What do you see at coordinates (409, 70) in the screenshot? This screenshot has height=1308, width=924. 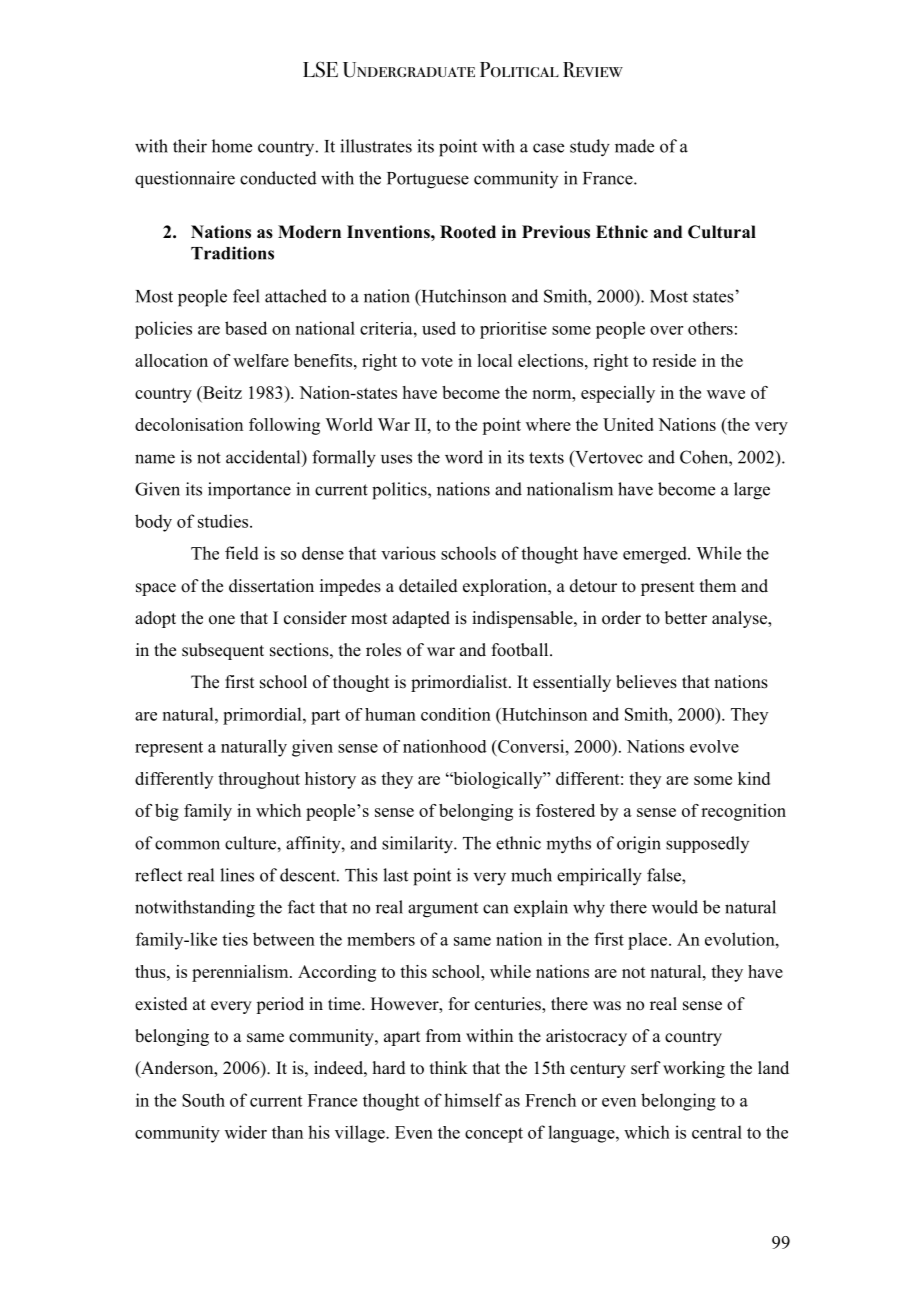 I see `Undergraduate` at bounding box center [409, 70].
